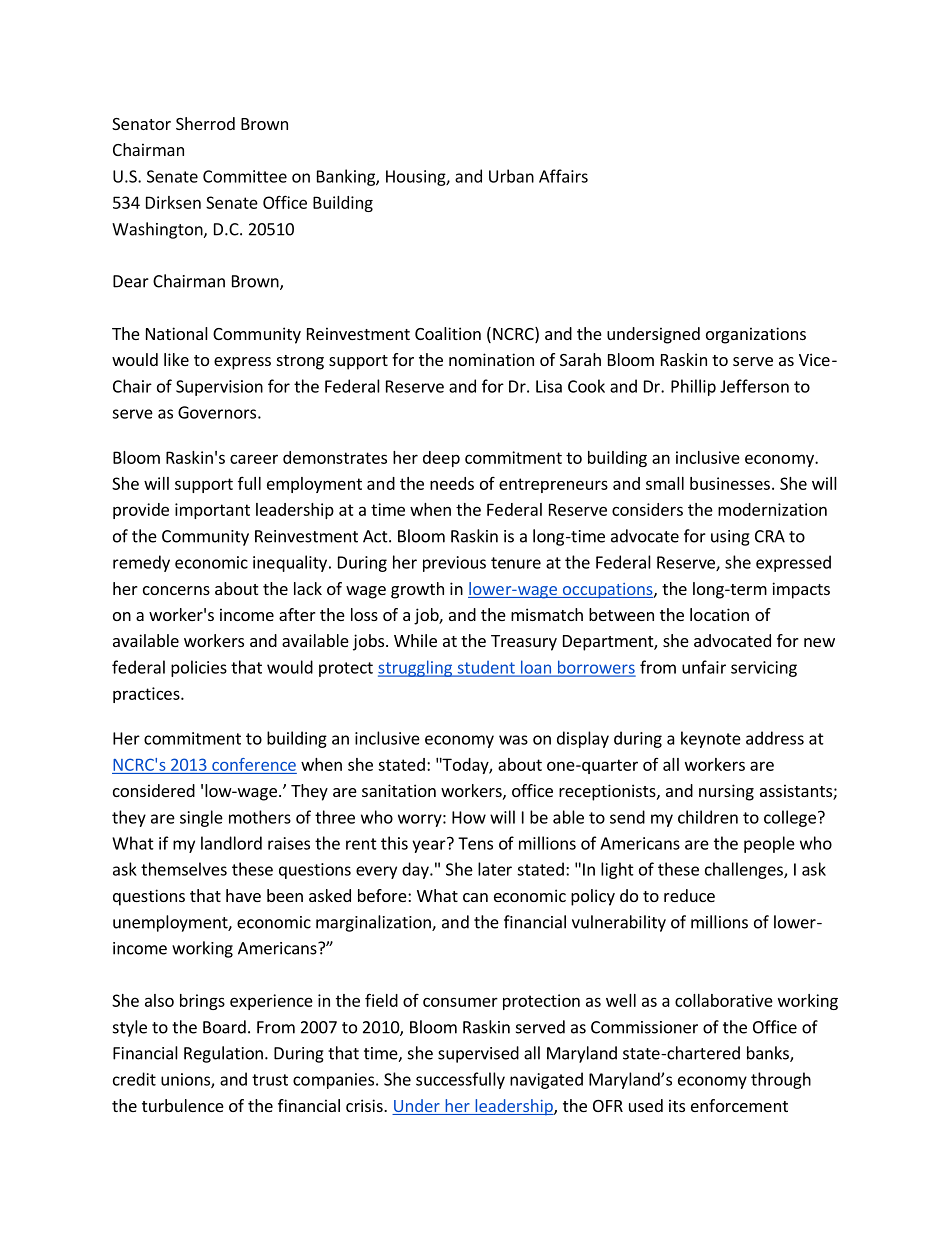 The width and height of the screenshot is (952, 1233). What do you see at coordinates (205, 123) in the screenshot?
I see `Sherrod` at bounding box center [205, 123].
